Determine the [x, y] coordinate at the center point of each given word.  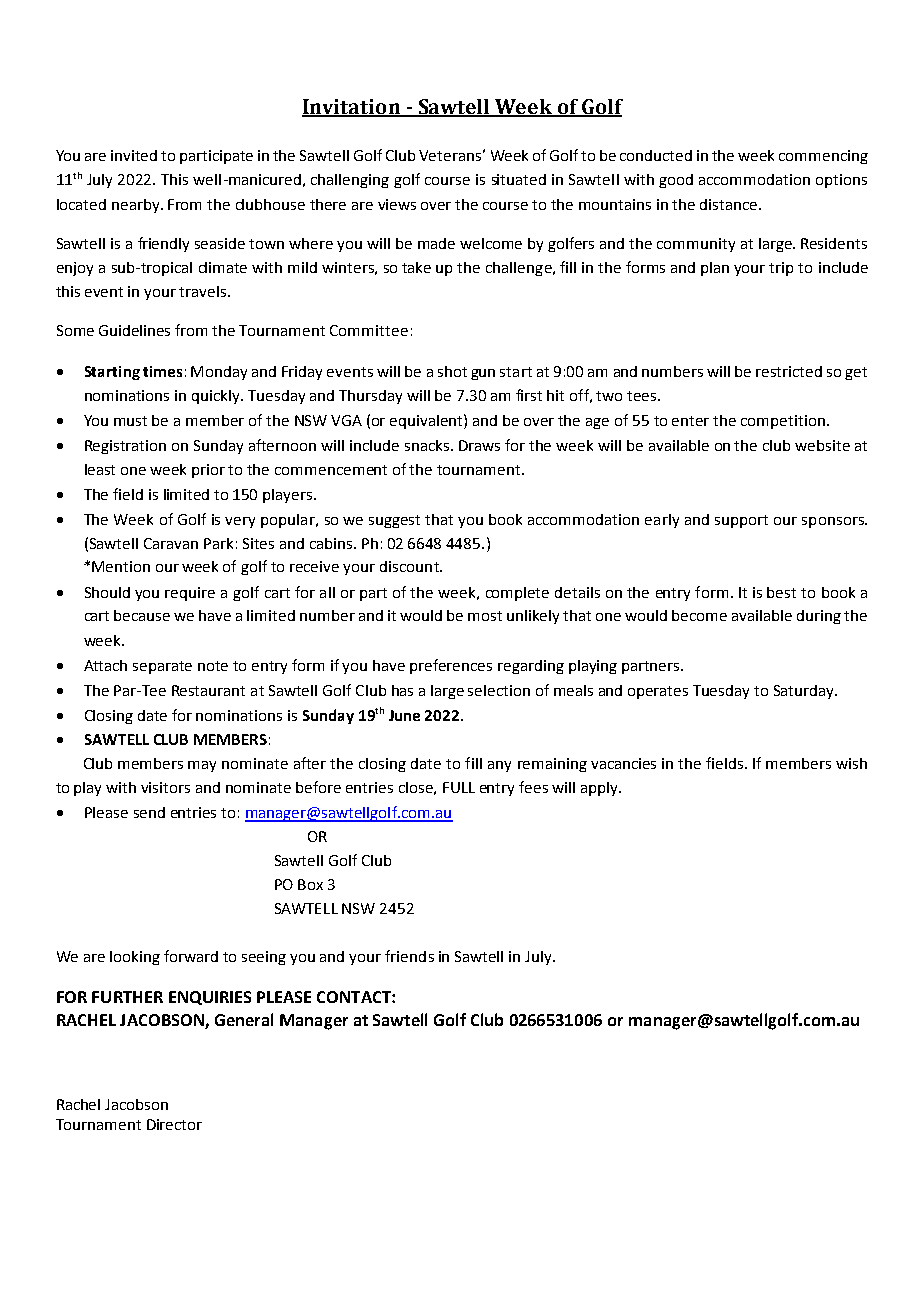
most [485, 616]
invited [134, 155]
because [142, 615]
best [781, 592]
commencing [823, 157]
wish [851, 763]
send [149, 812]
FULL [459, 787]
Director [174, 1124]
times [162, 371]
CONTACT [355, 997]
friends [409, 956]
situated [519, 179]
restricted [789, 371]
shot [452, 371]
